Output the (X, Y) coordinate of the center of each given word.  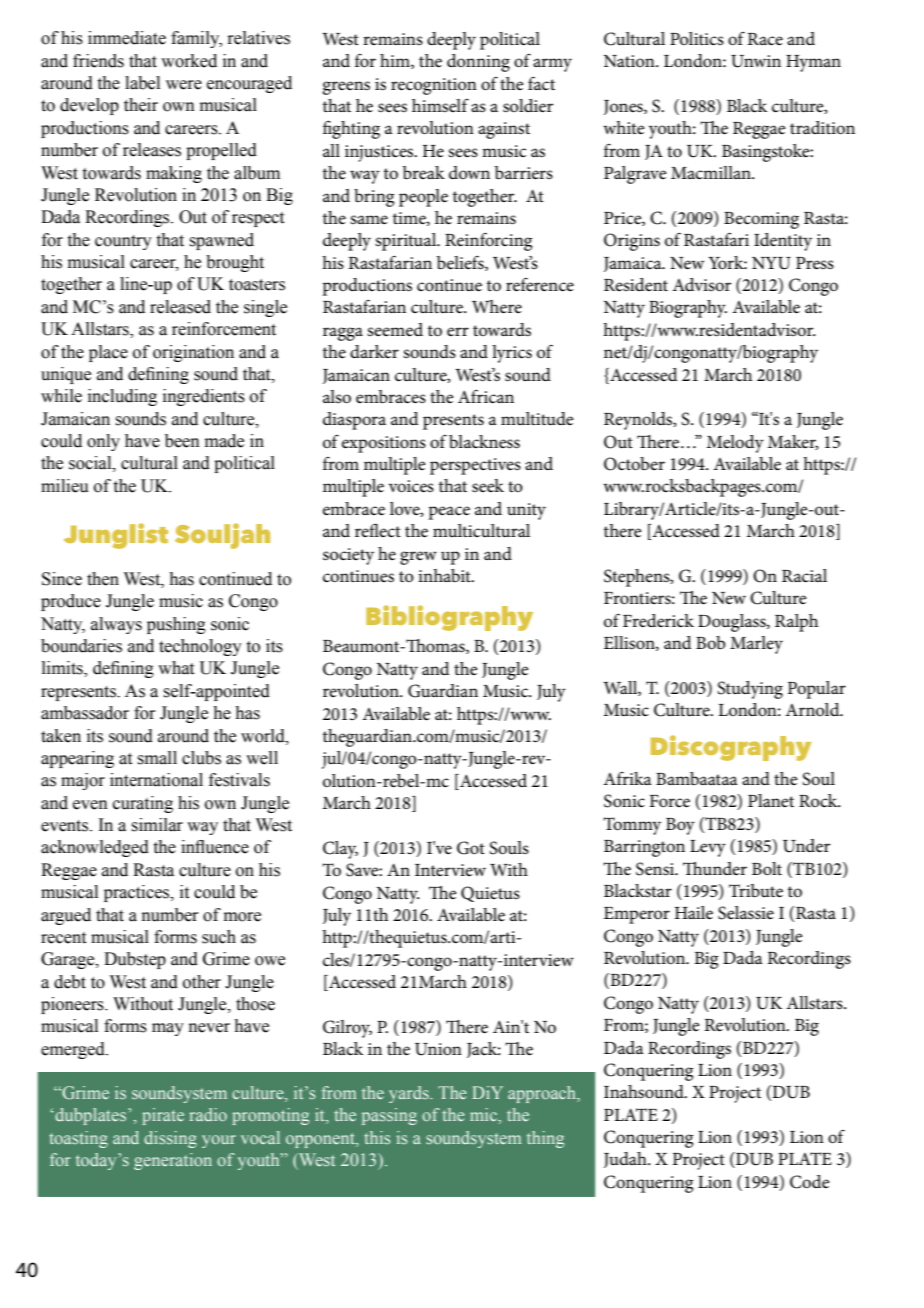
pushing (176, 625)
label (142, 83)
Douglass (733, 623)
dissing (170, 1139)
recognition (434, 86)
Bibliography (449, 618)
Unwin (756, 61)
